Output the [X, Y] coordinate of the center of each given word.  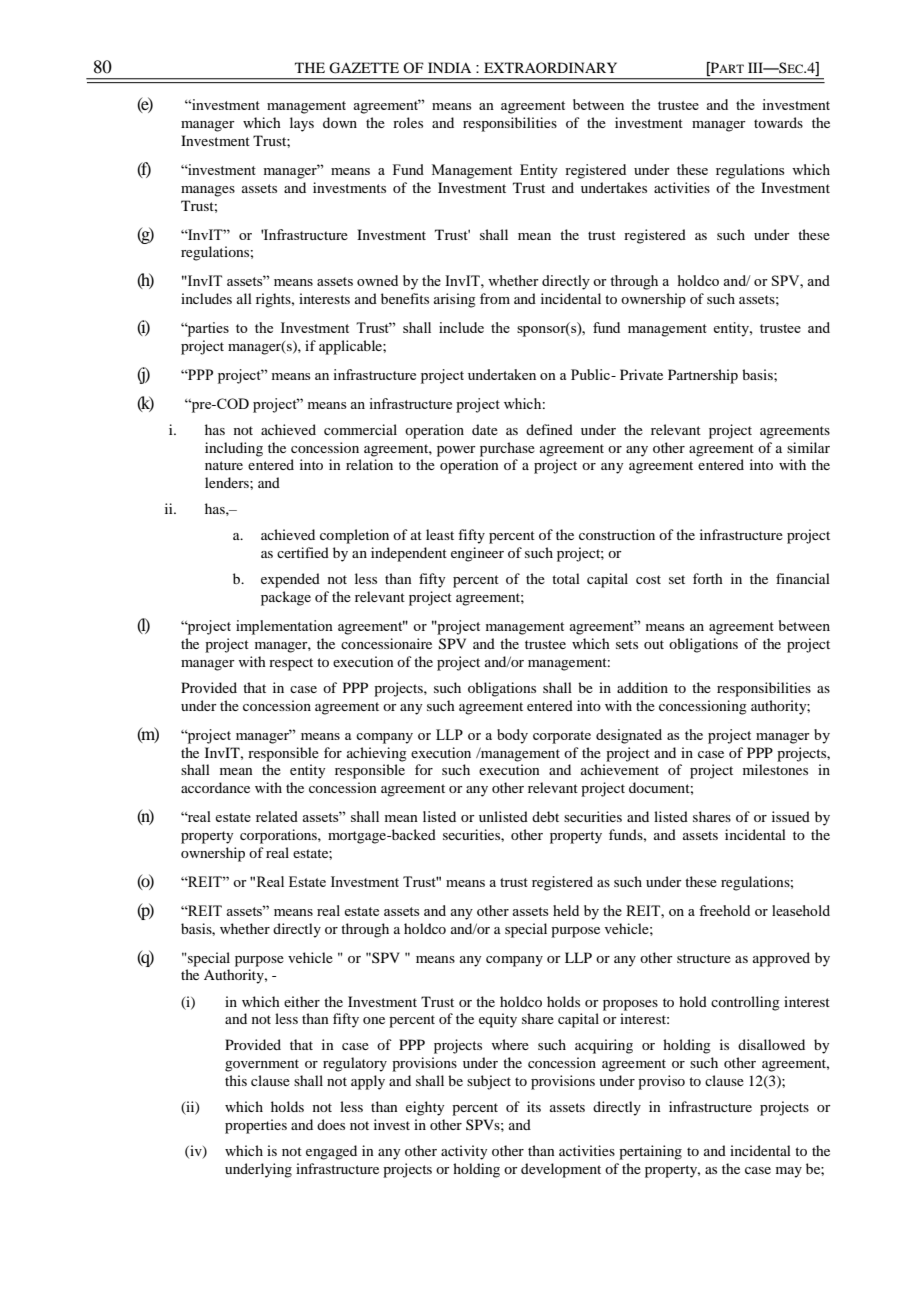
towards [778, 122]
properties [256, 1126]
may [789, 1172]
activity [464, 1152]
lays [302, 124]
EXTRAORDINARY [550, 67]
